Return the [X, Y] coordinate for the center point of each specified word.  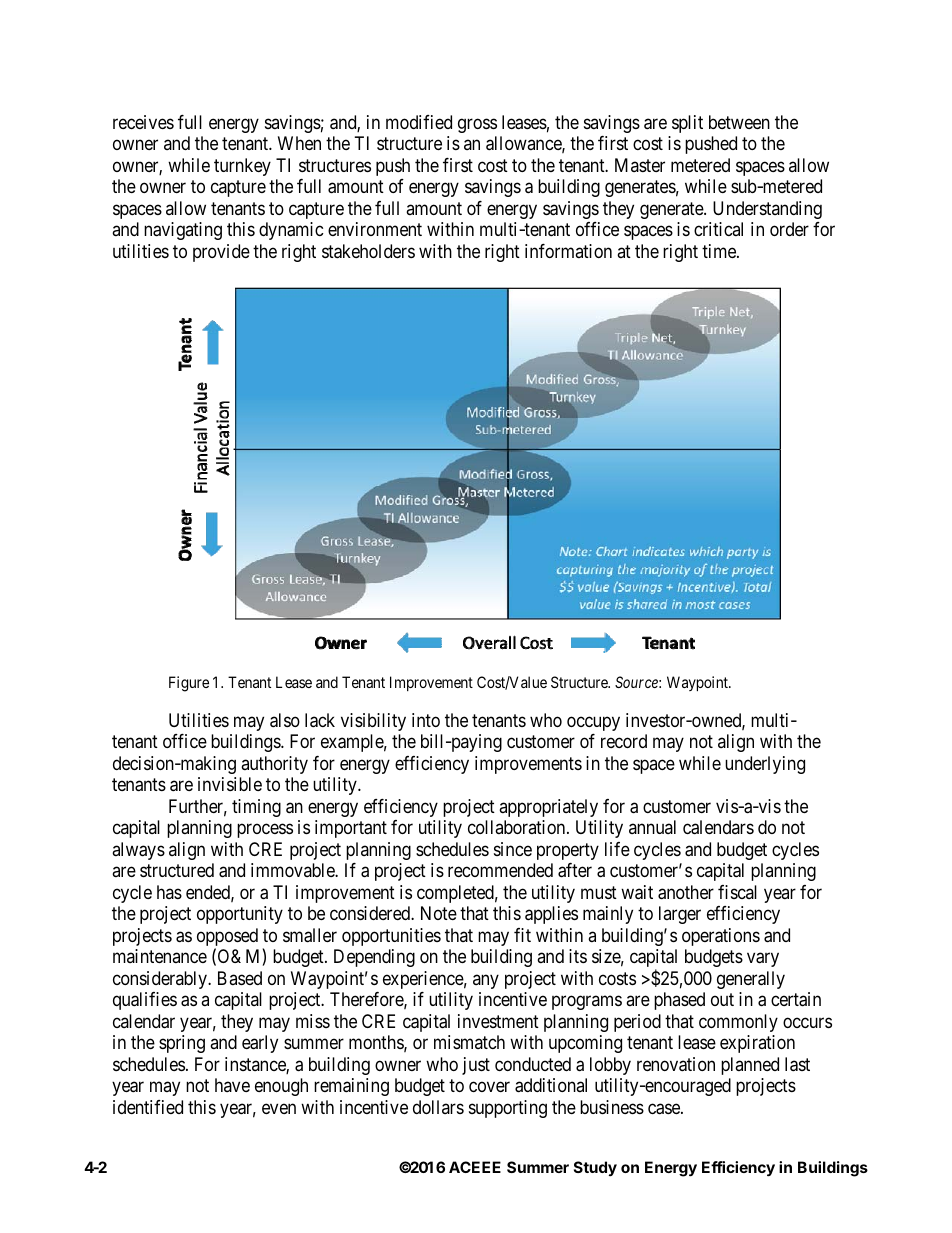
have [232, 1085]
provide [221, 253]
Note [439, 913]
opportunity [240, 915]
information [568, 251]
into [426, 720]
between [739, 122]
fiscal [737, 892]
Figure [189, 684]
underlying [765, 765]
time [720, 251]
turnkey [242, 167]
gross [477, 125]
